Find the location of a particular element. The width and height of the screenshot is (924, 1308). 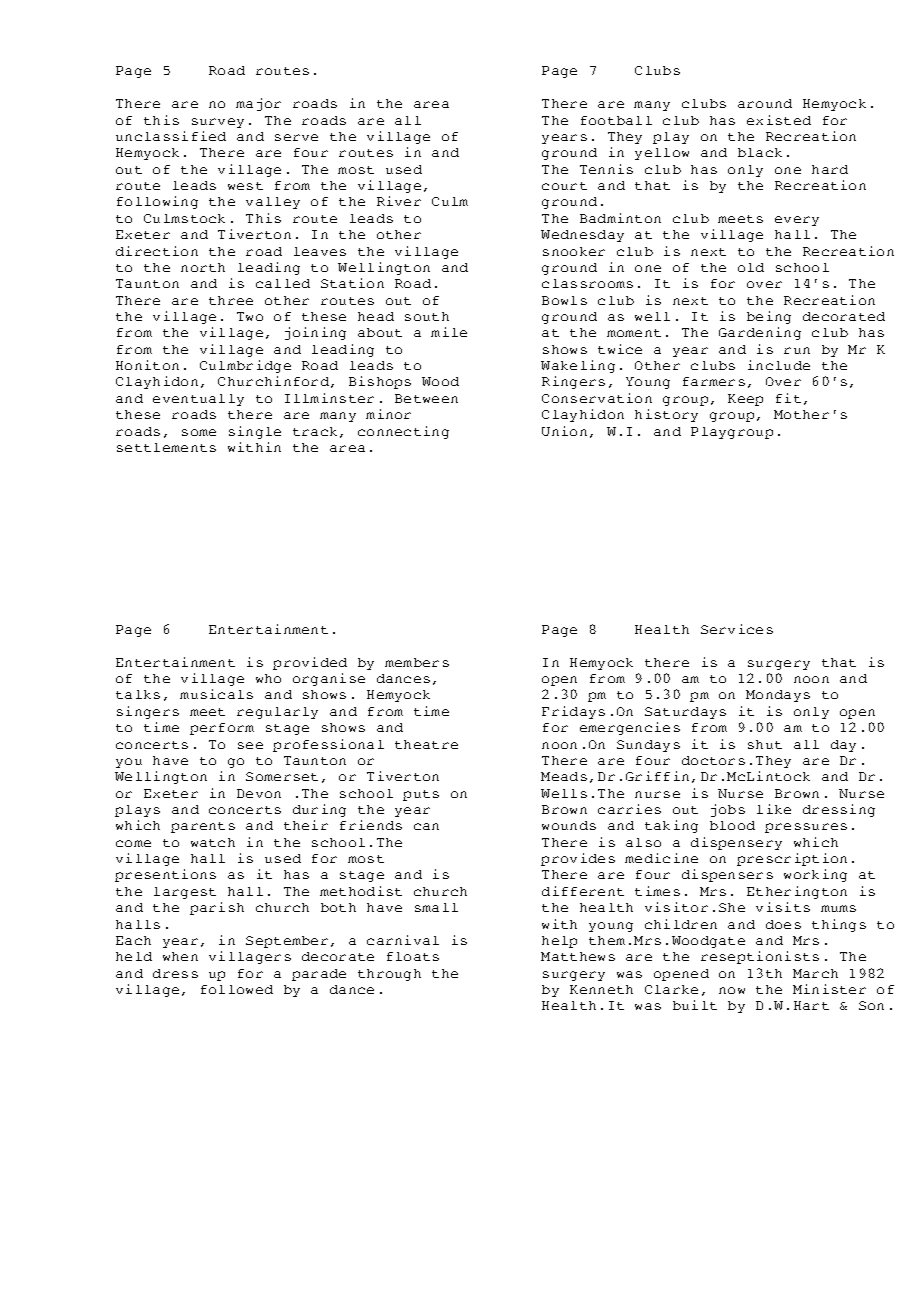

theatre is located at coordinates (426, 744).
